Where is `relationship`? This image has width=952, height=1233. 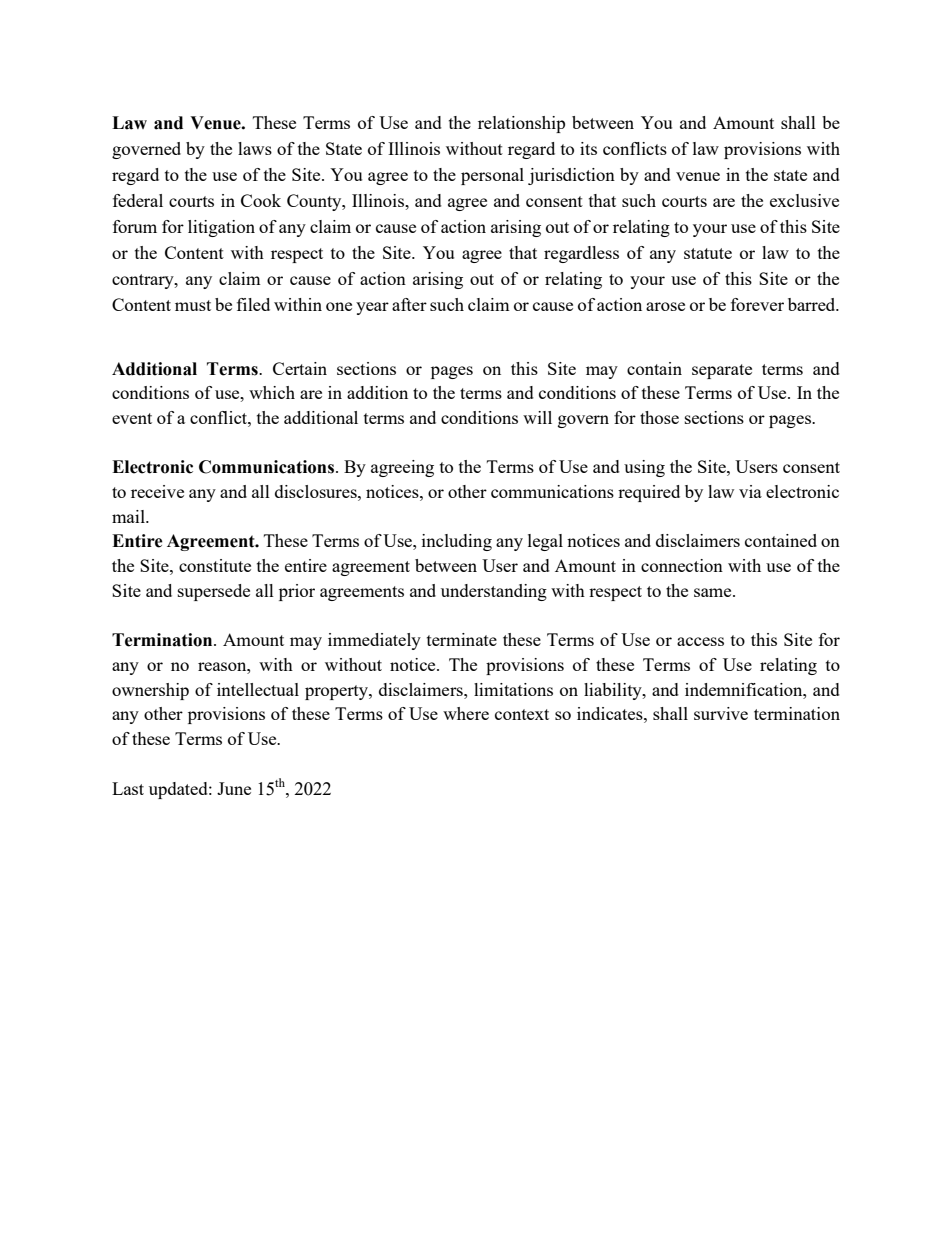
relationship is located at coordinates (521, 124).
